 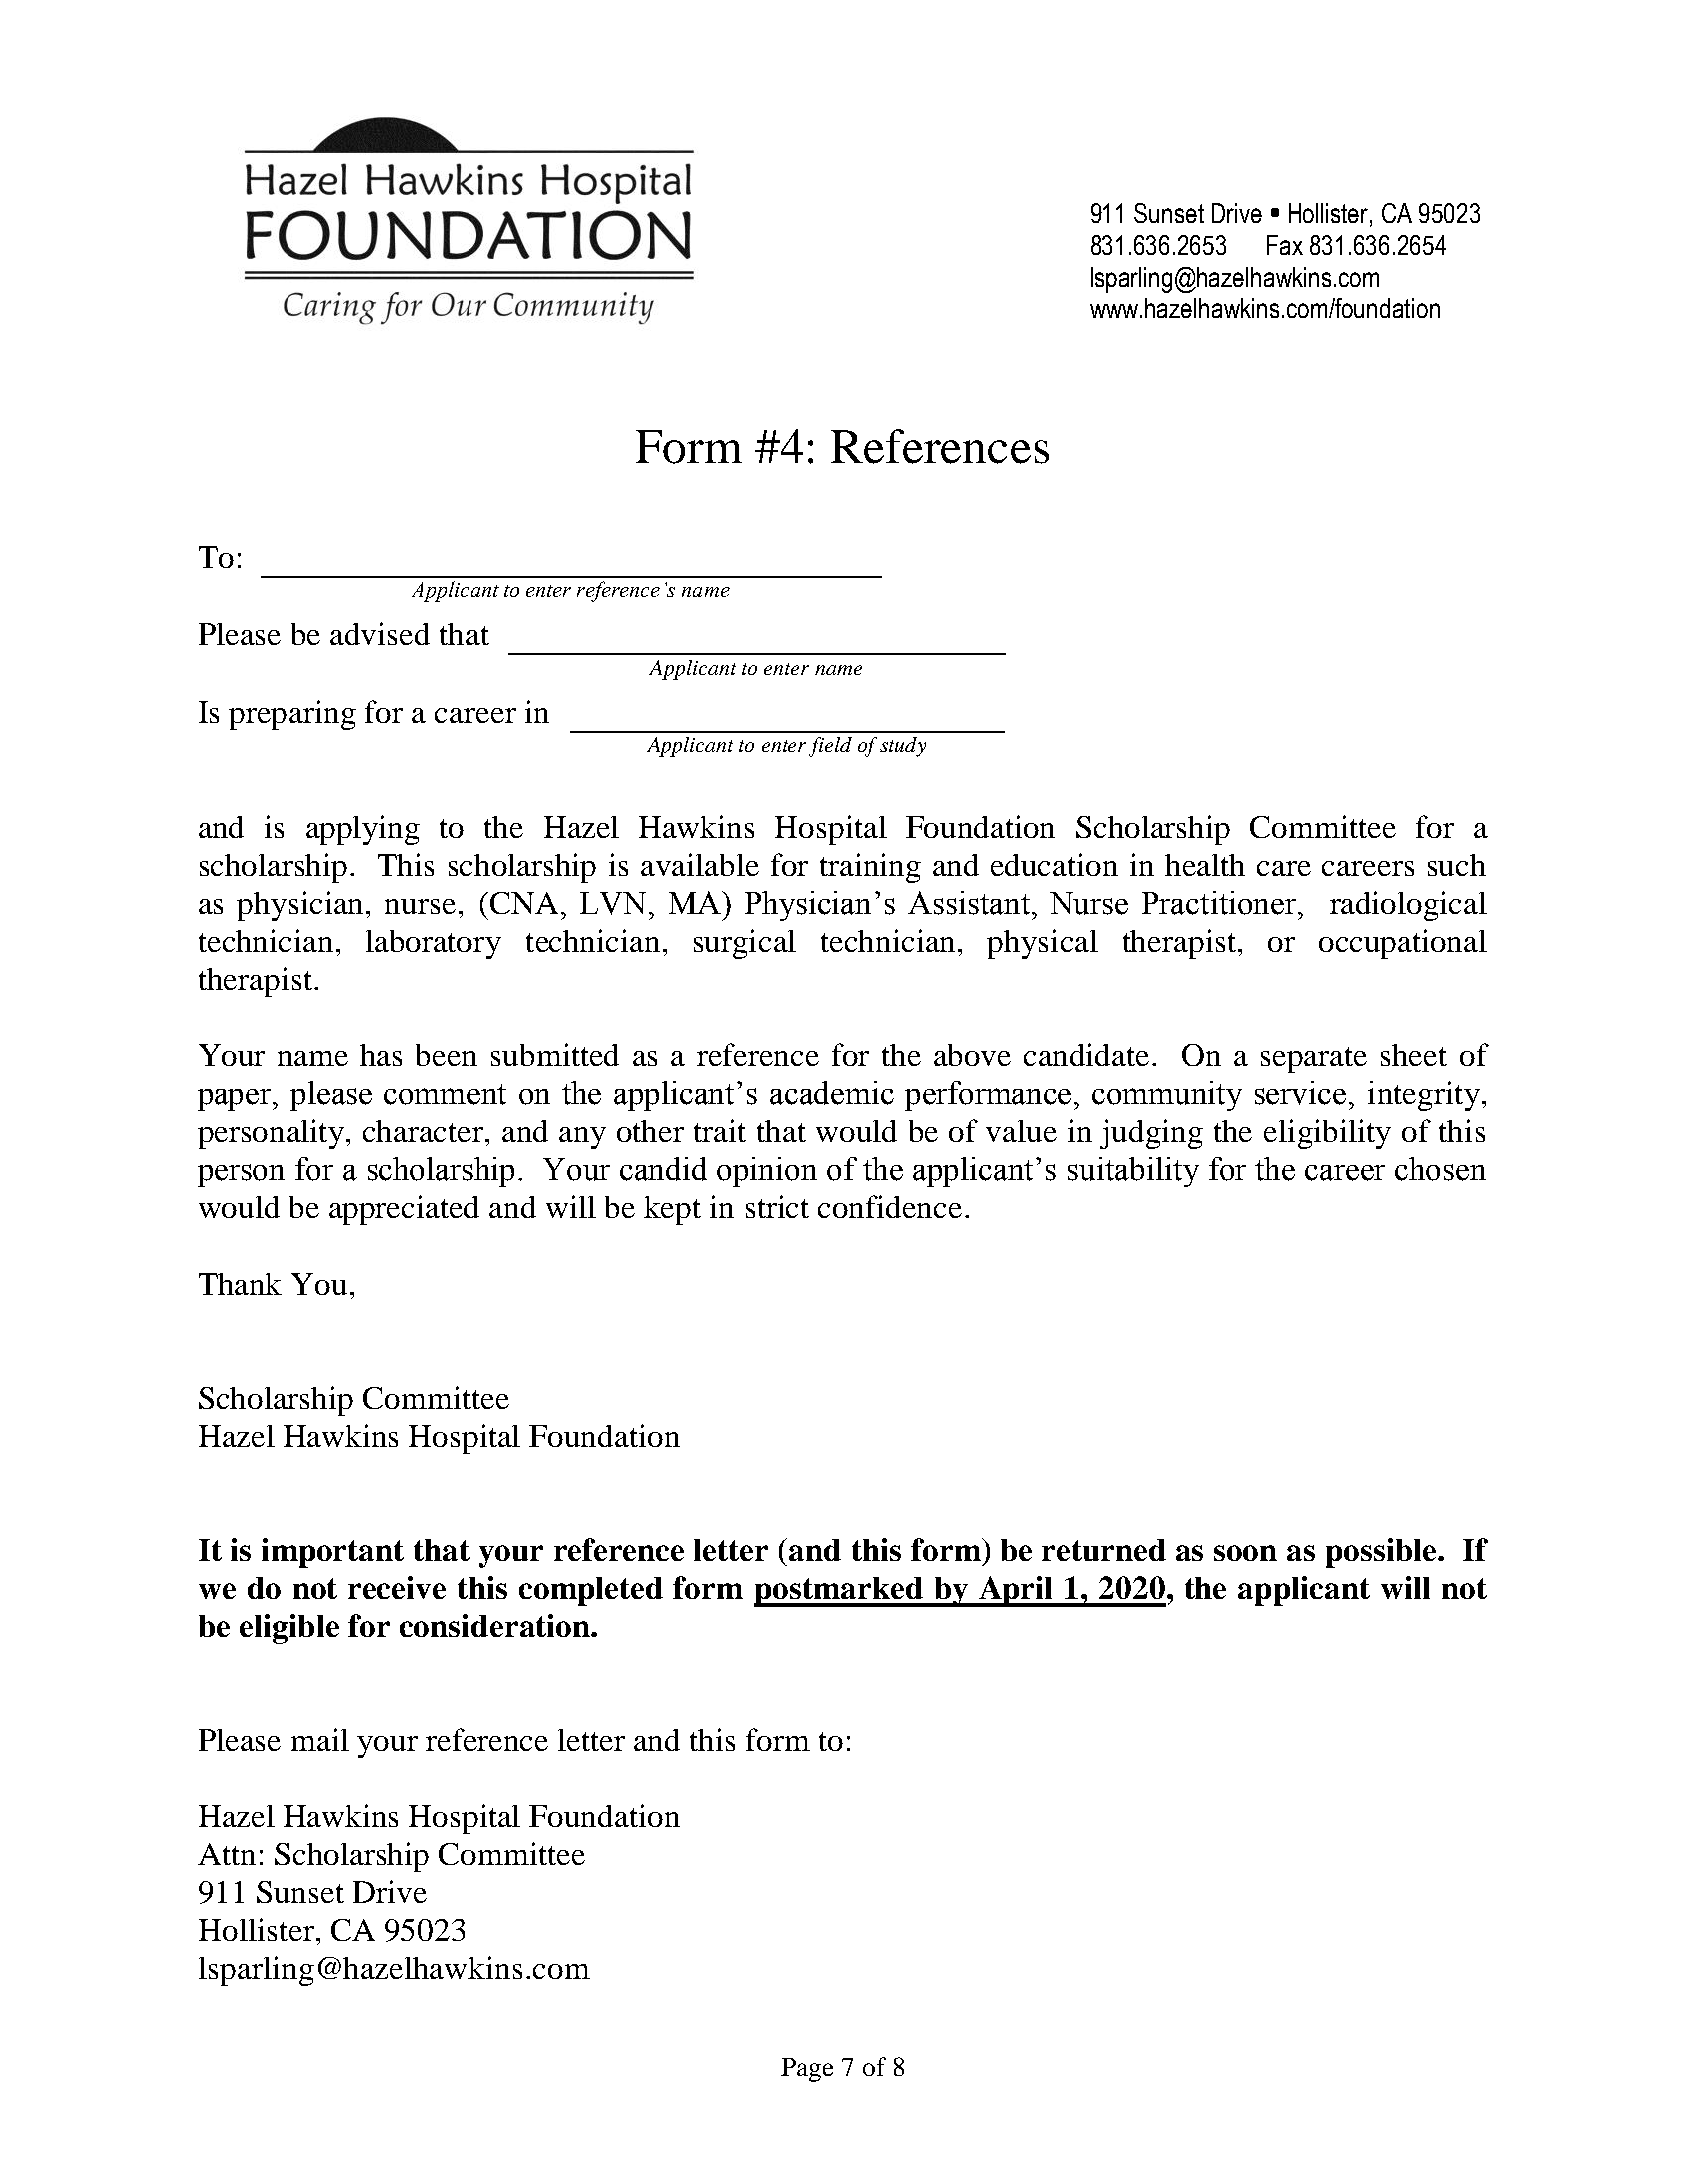 I want to click on training, so click(x=870, y=868).
